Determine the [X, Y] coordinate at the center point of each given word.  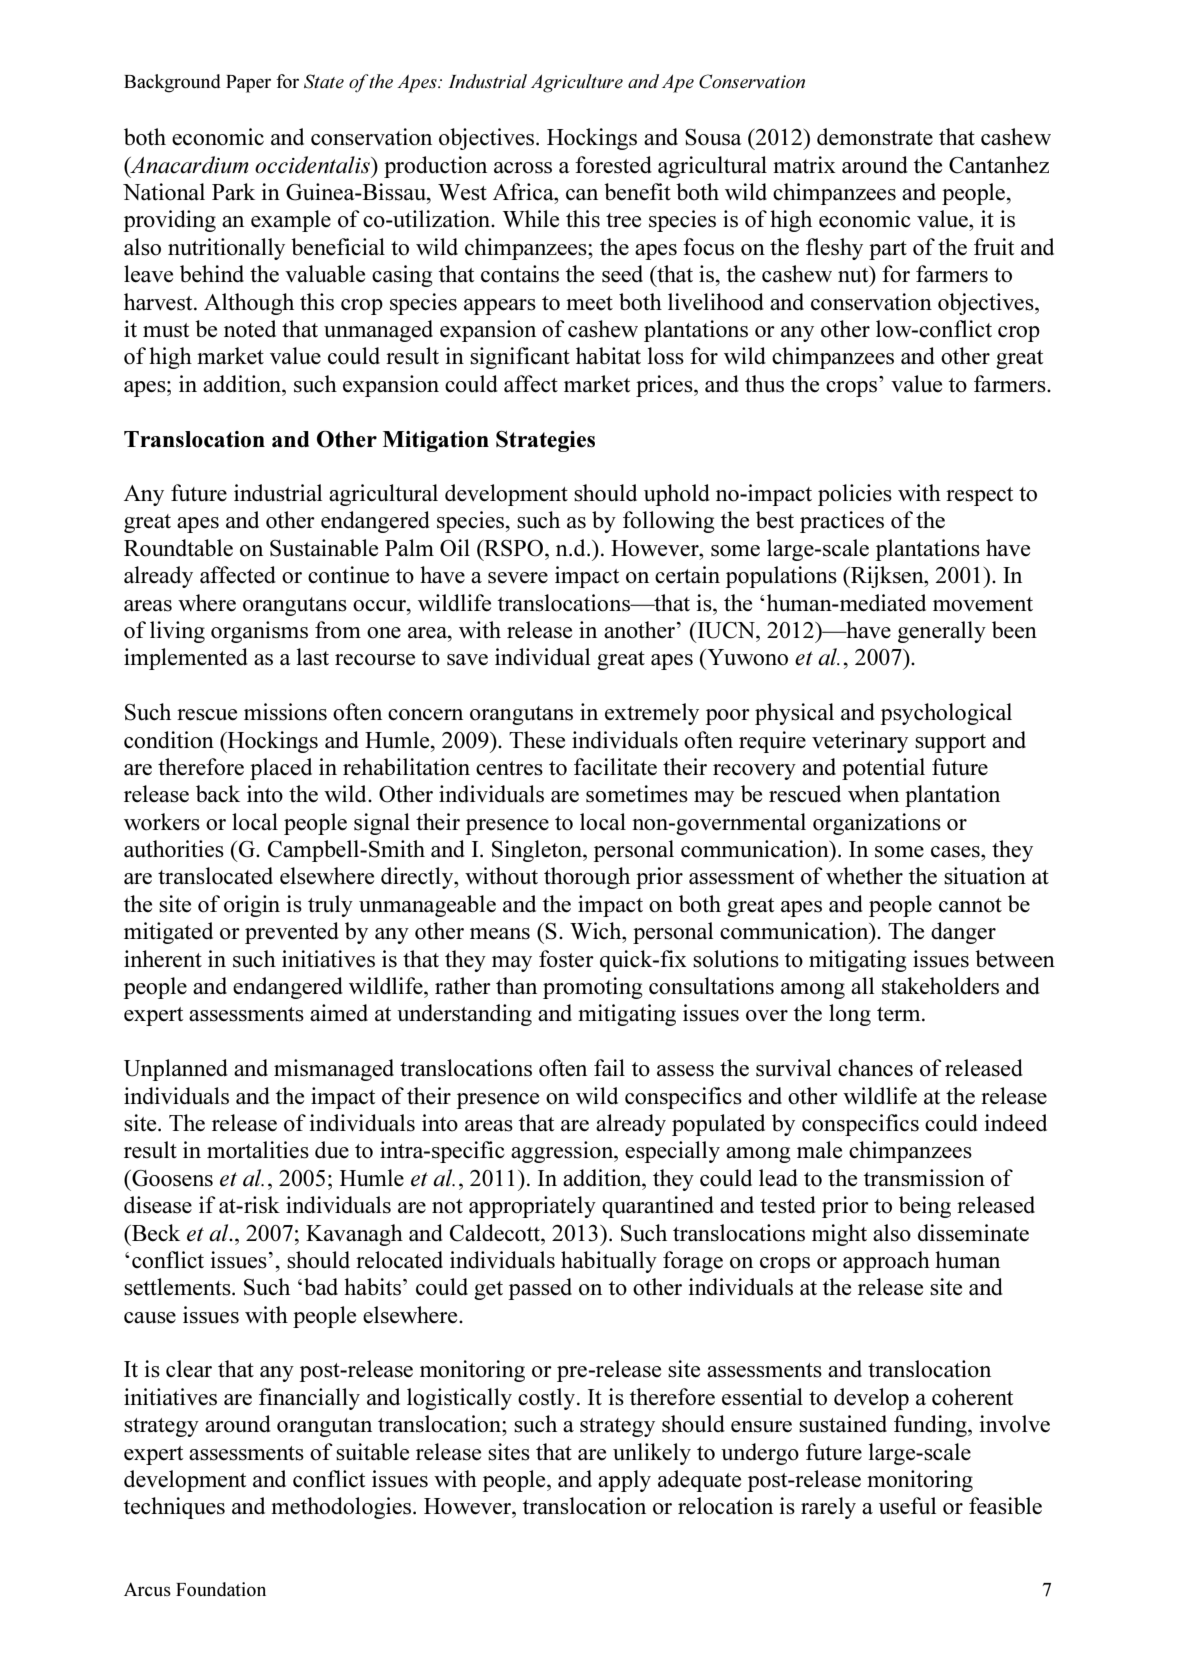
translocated [215, 876]
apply [624, 1481]
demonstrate [875, 137]
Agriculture [577, 83]
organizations [877, 824]
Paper [248, 84]
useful [907, 1506]
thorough [587, 878]
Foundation [221, 1589]
